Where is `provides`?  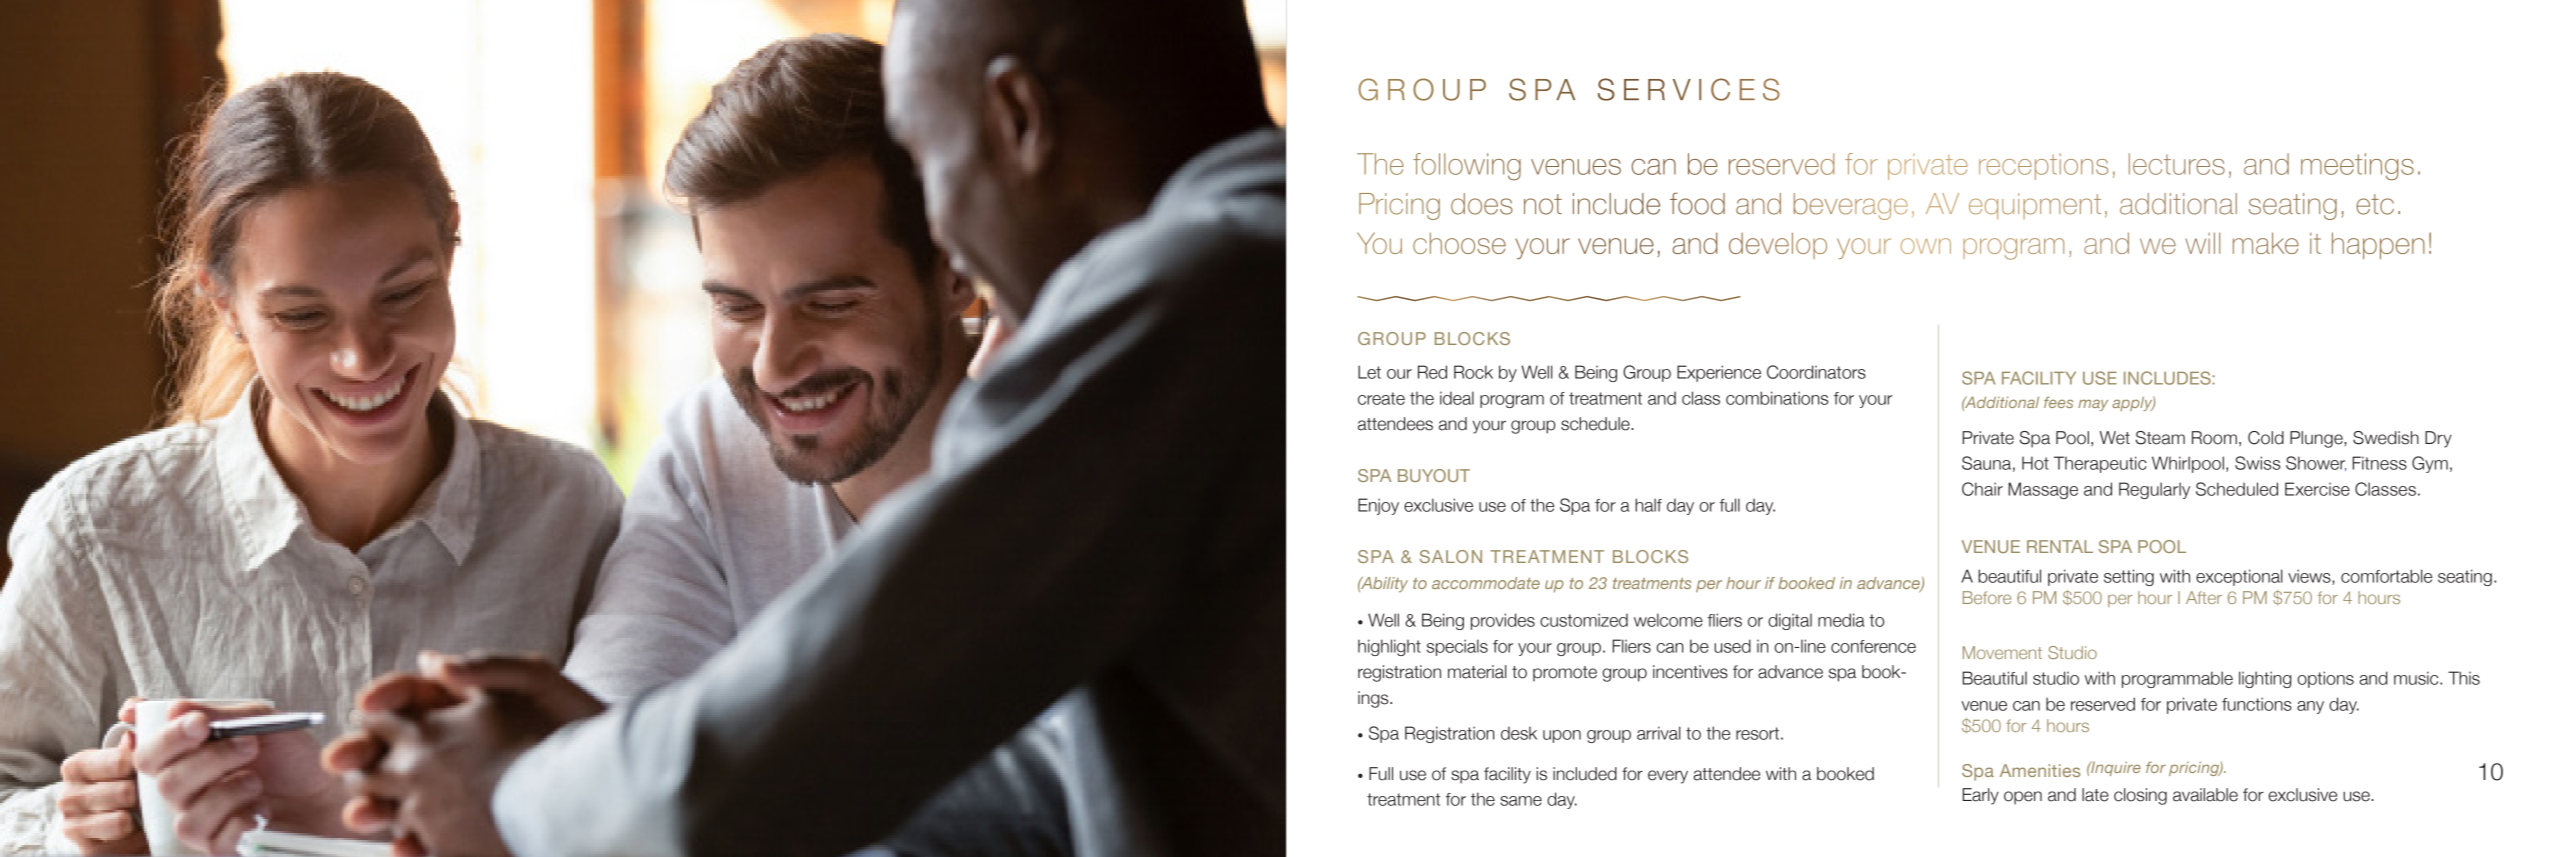
provides is located at coordinates (1503, 621).
